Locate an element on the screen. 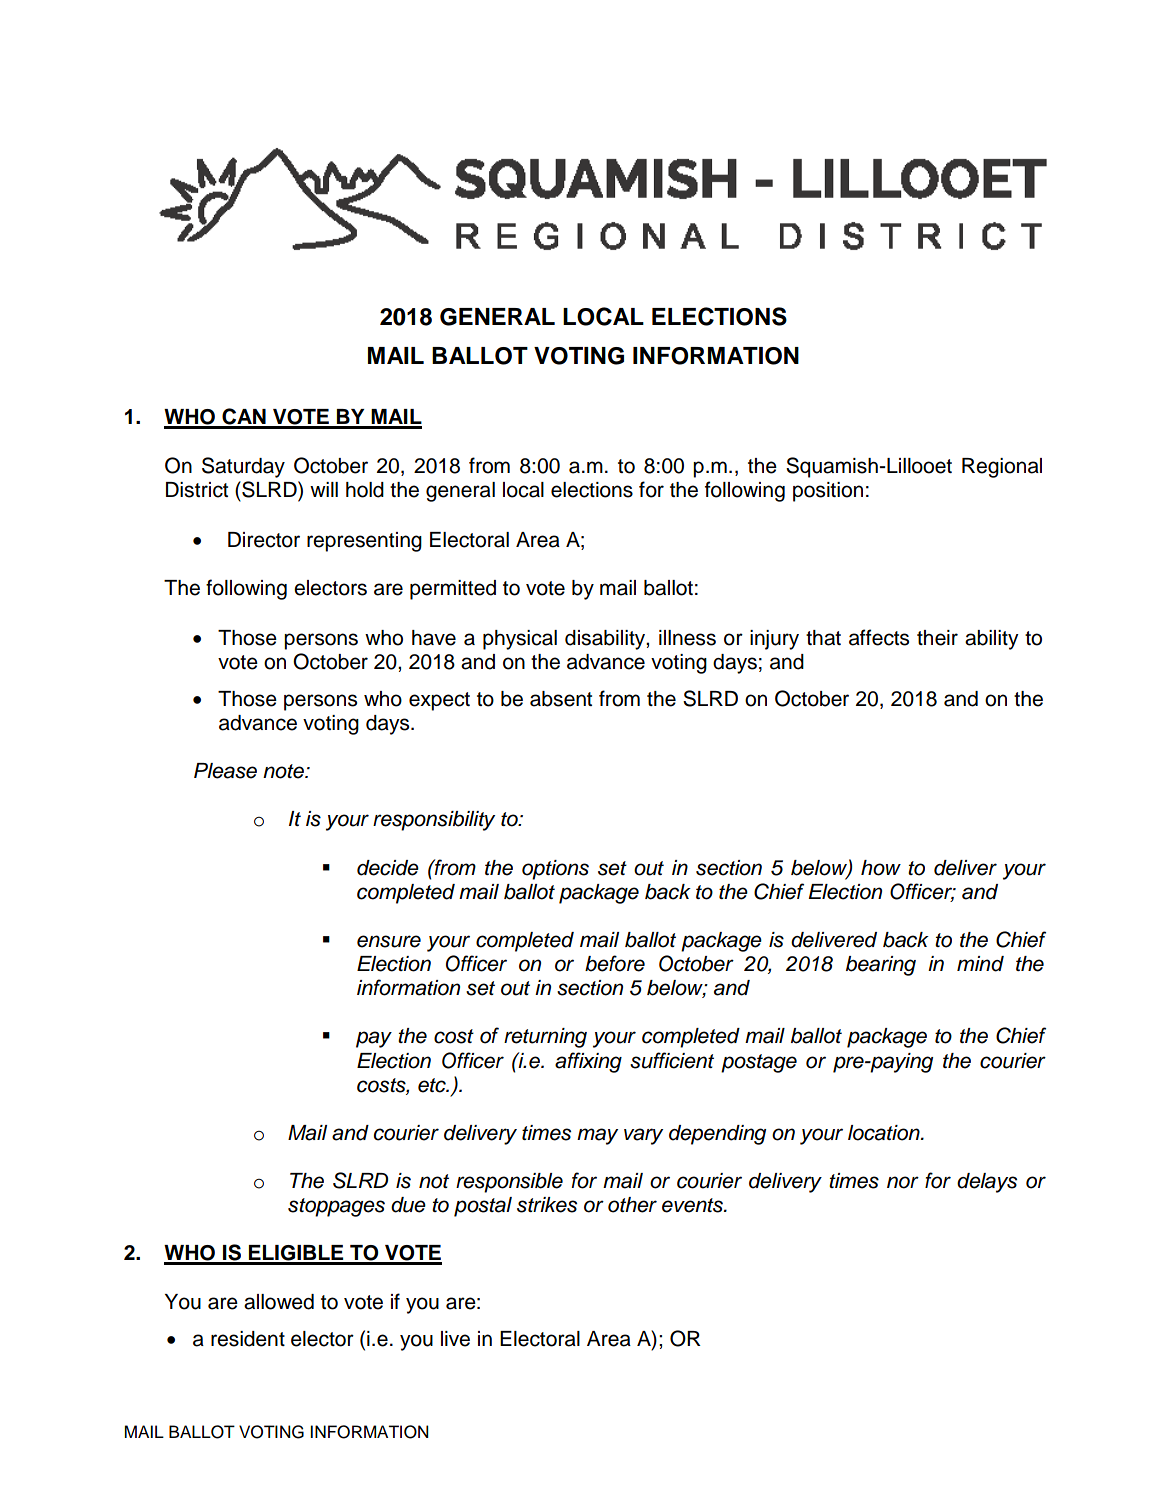  options is located at coordinates (555, 870).
